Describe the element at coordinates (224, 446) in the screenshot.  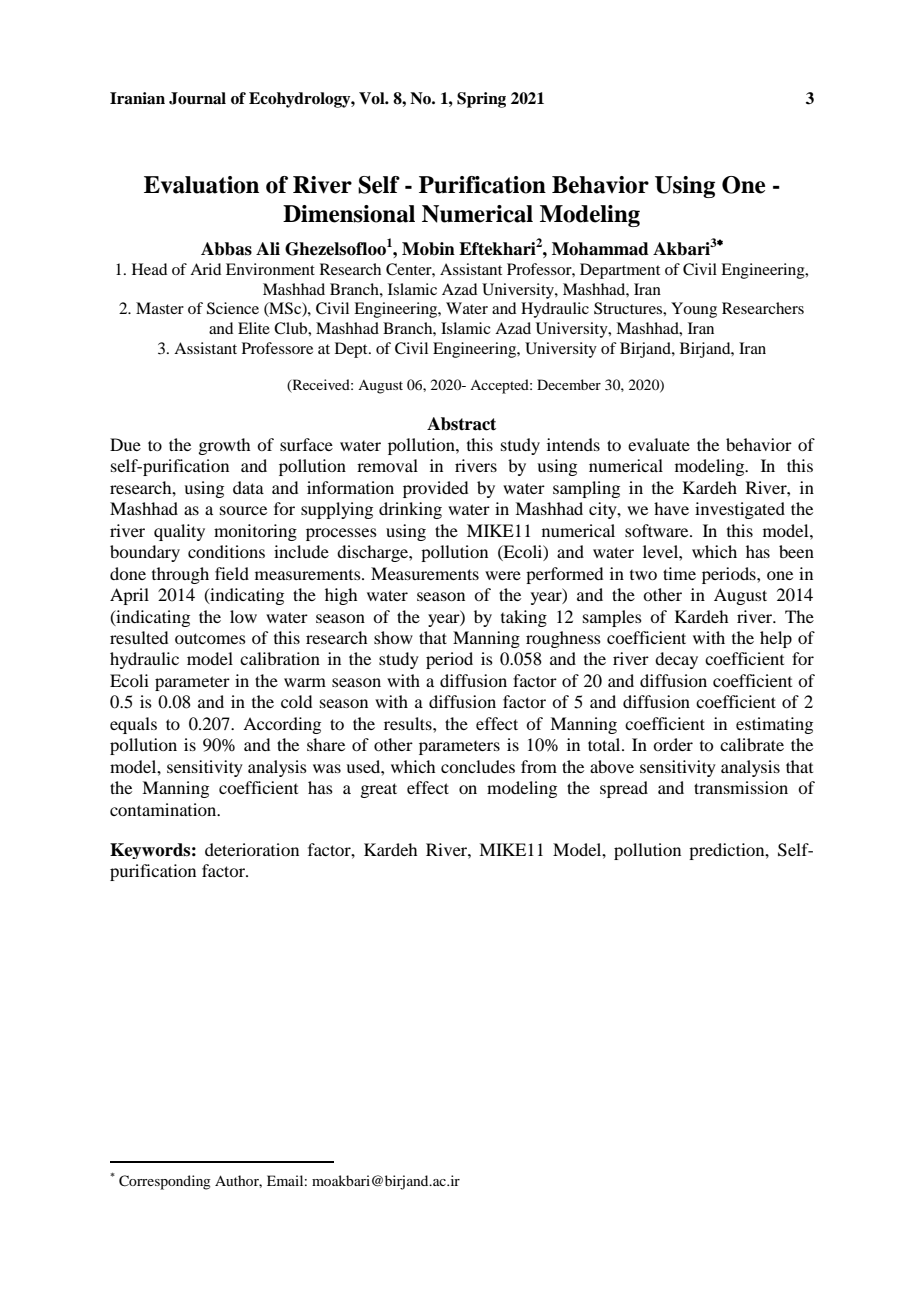
I see `growth` at that location.
